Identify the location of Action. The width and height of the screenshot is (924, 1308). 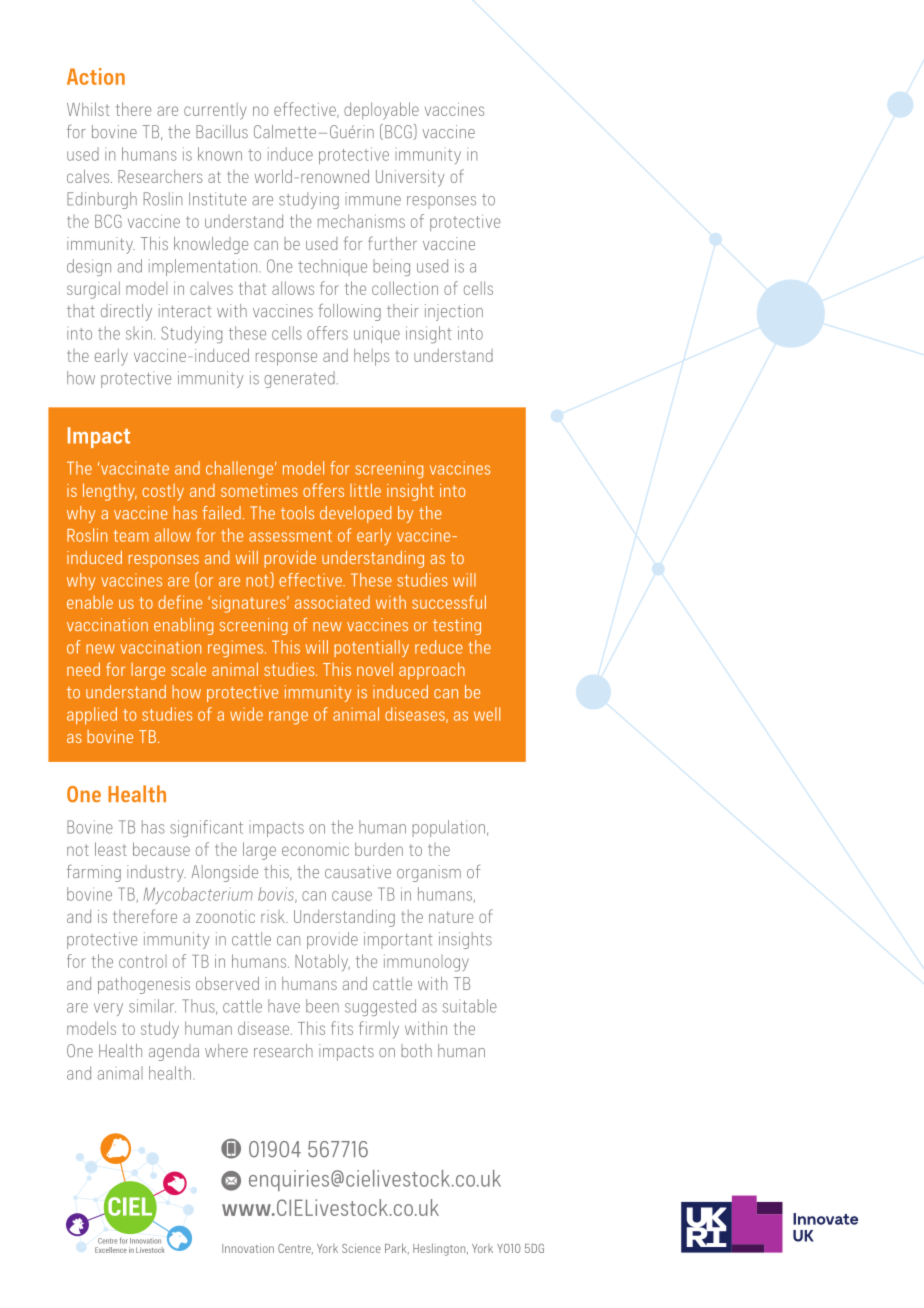
(96, 76).
